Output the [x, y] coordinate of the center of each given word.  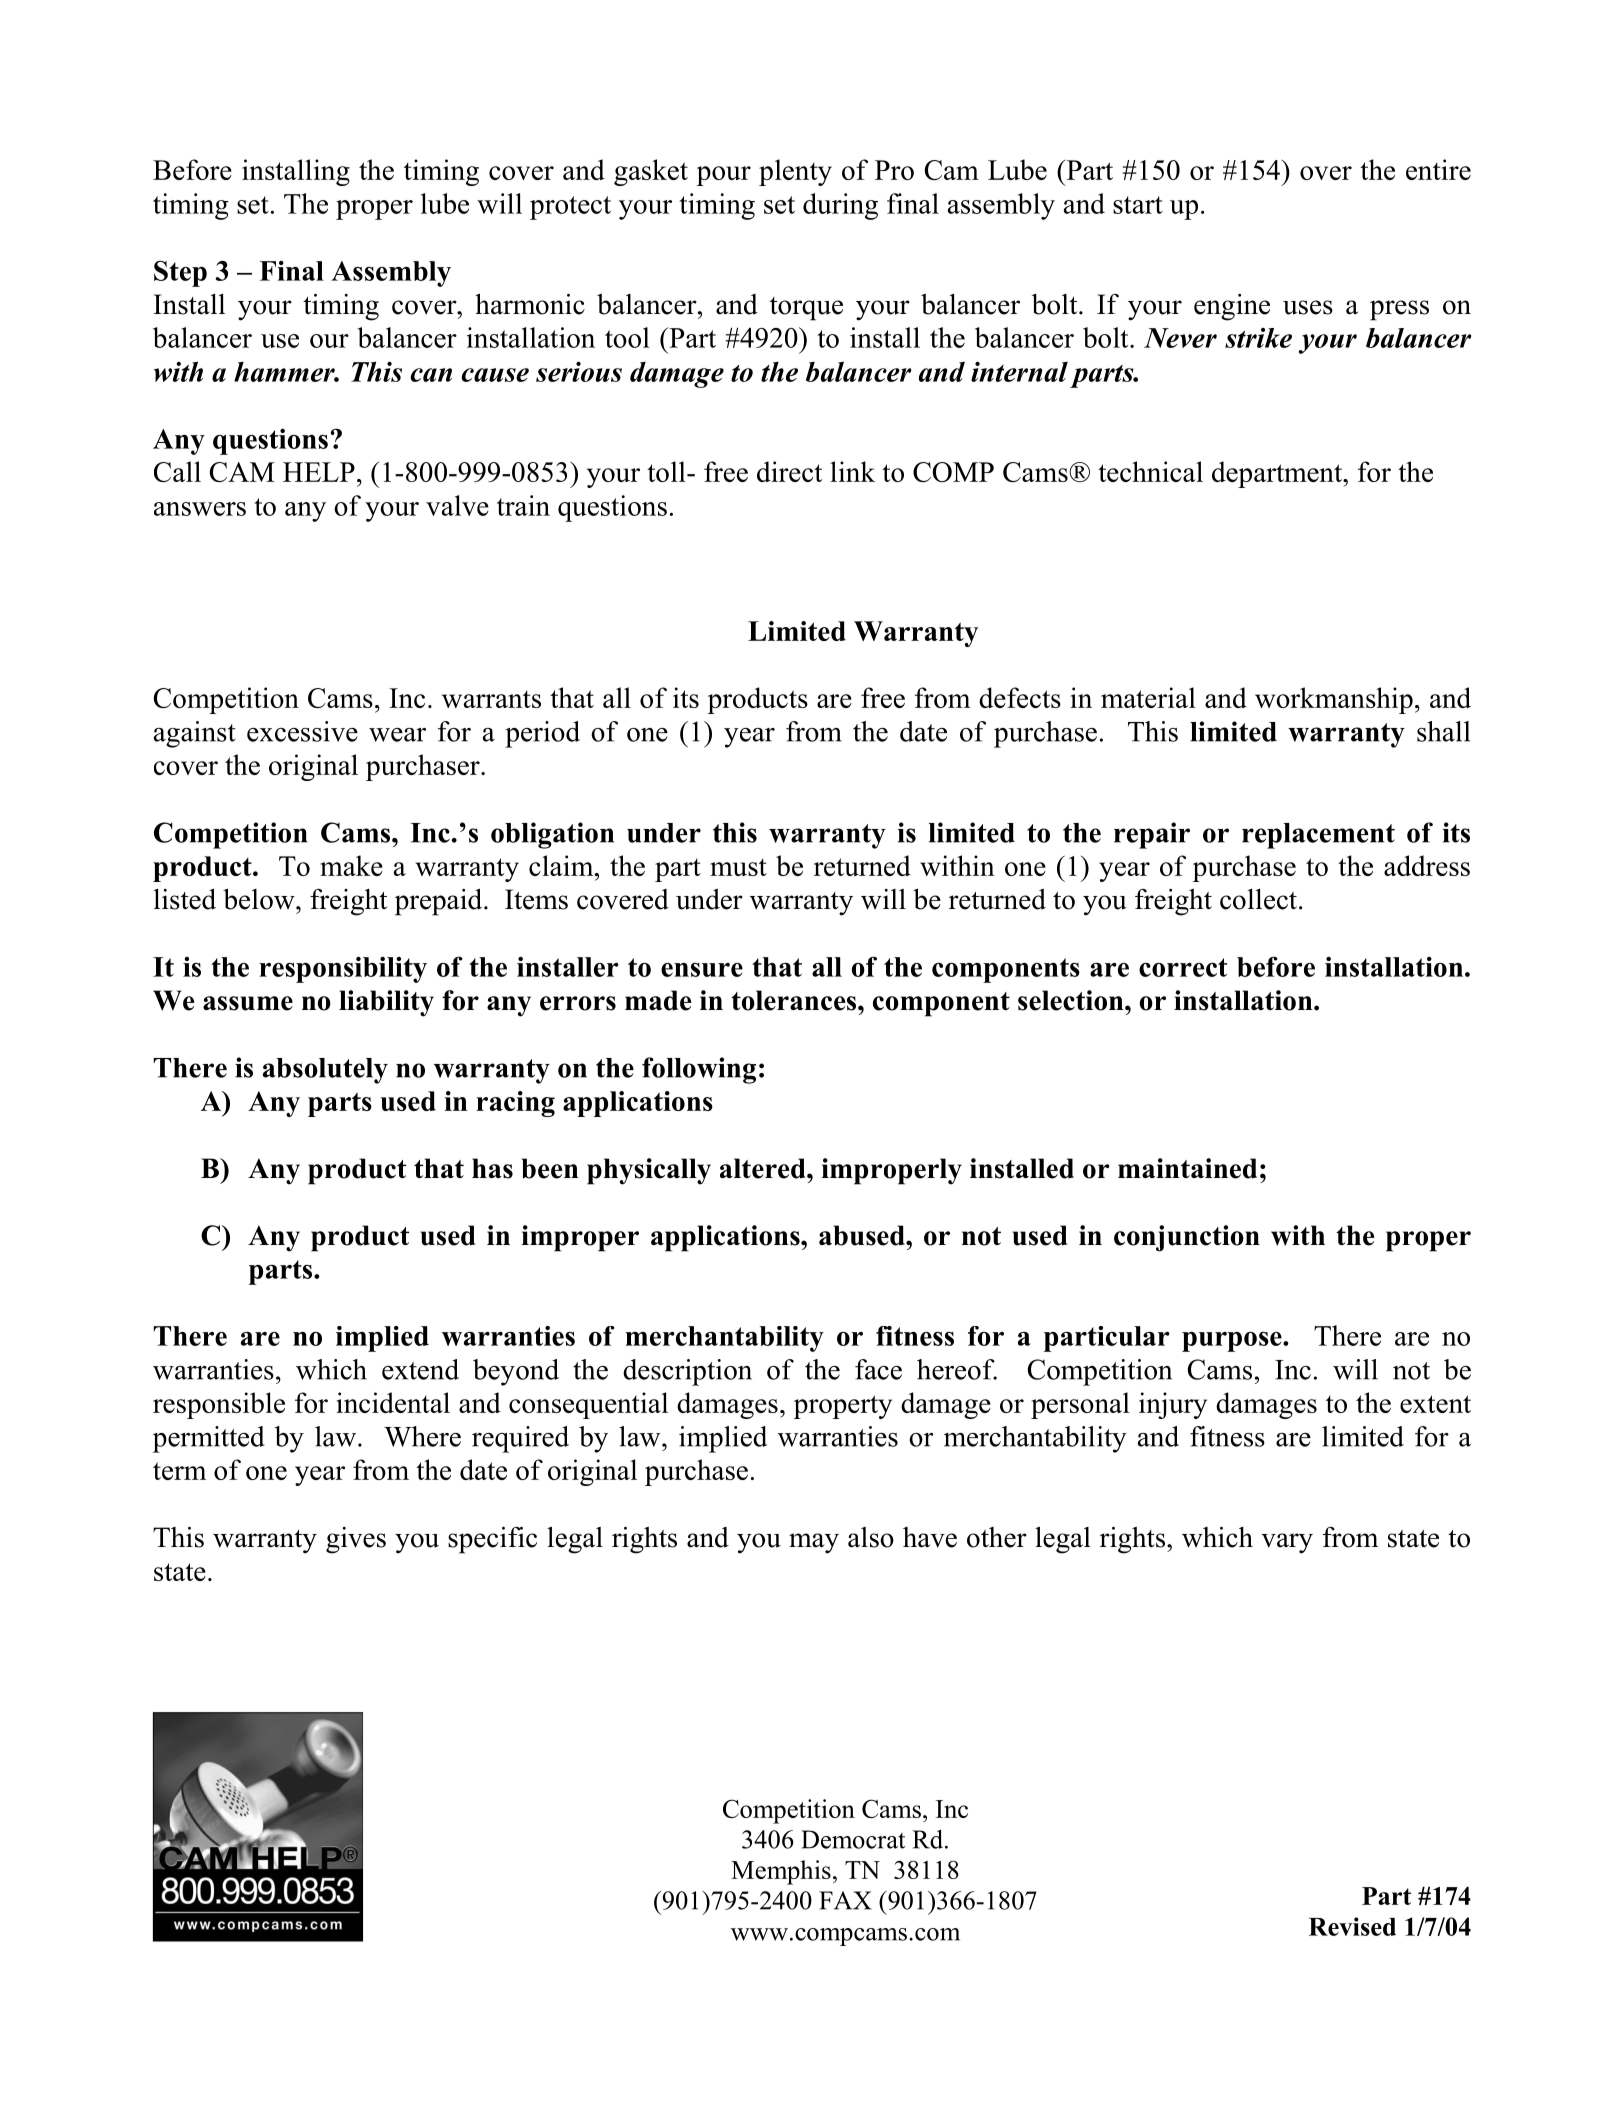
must [738, 867]
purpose [1233, 1342]
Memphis [781, 1872]
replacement [1318, 836]
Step [180, 273]
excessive [302, 731]
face [878, 1369]
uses [1308, 307]
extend [420, 1369]
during [840, 206]
